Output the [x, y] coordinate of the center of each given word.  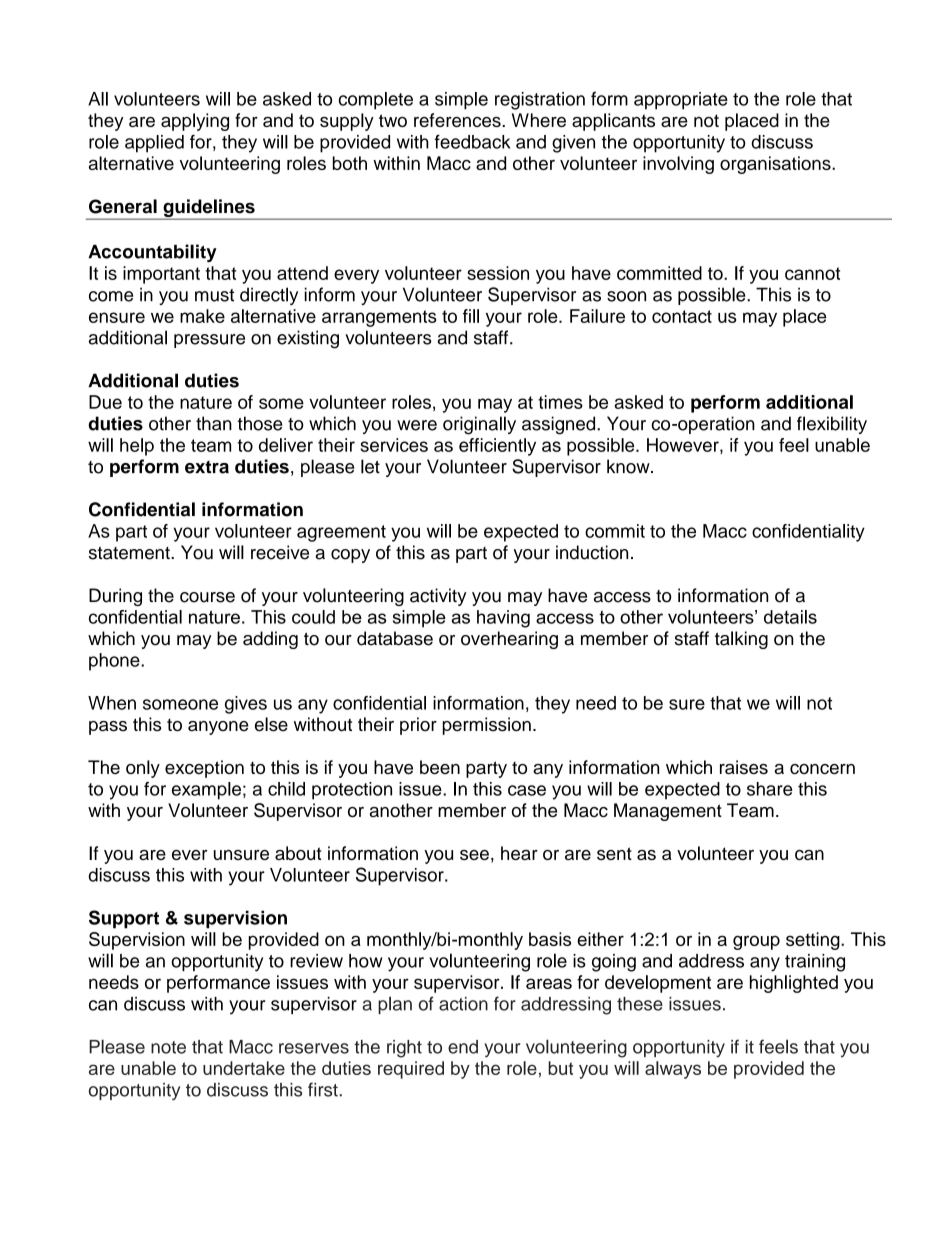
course [207, 597]
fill [471, 316]
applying [195, 122]
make [202, 316]
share [770, 789]
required [411, 1070]
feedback [472, 141]
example [206, 791]
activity [438, 597]
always [673, 1070]
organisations [776, 165]
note [168, 1047]
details [790, 617]
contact [682, 316]
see [474, 855]
